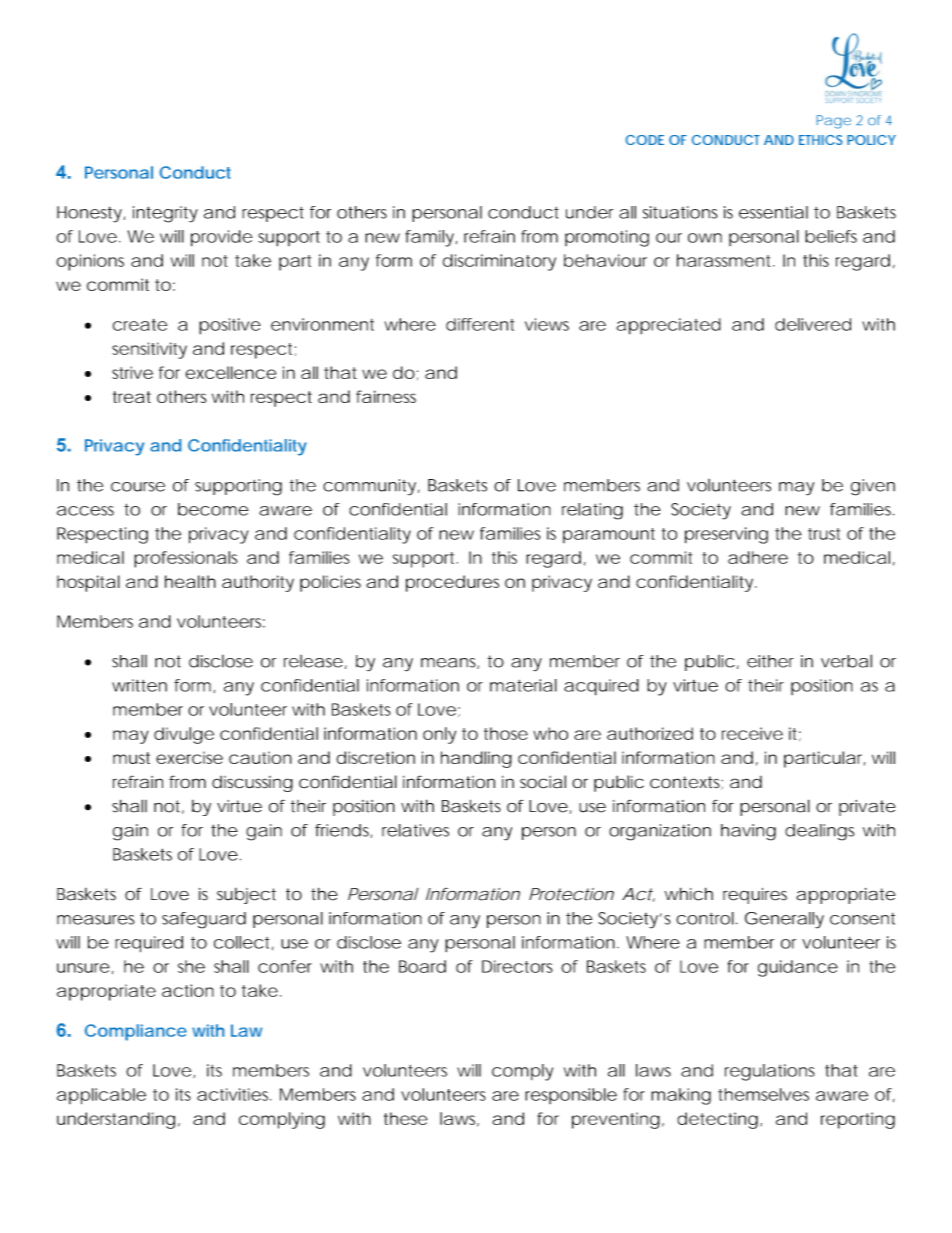 The width and height of the screenshot is (952, 1233). What do you see at coordinates (770, 661) in the screenshot?
I see `either` at bounding box center [770, 661].
